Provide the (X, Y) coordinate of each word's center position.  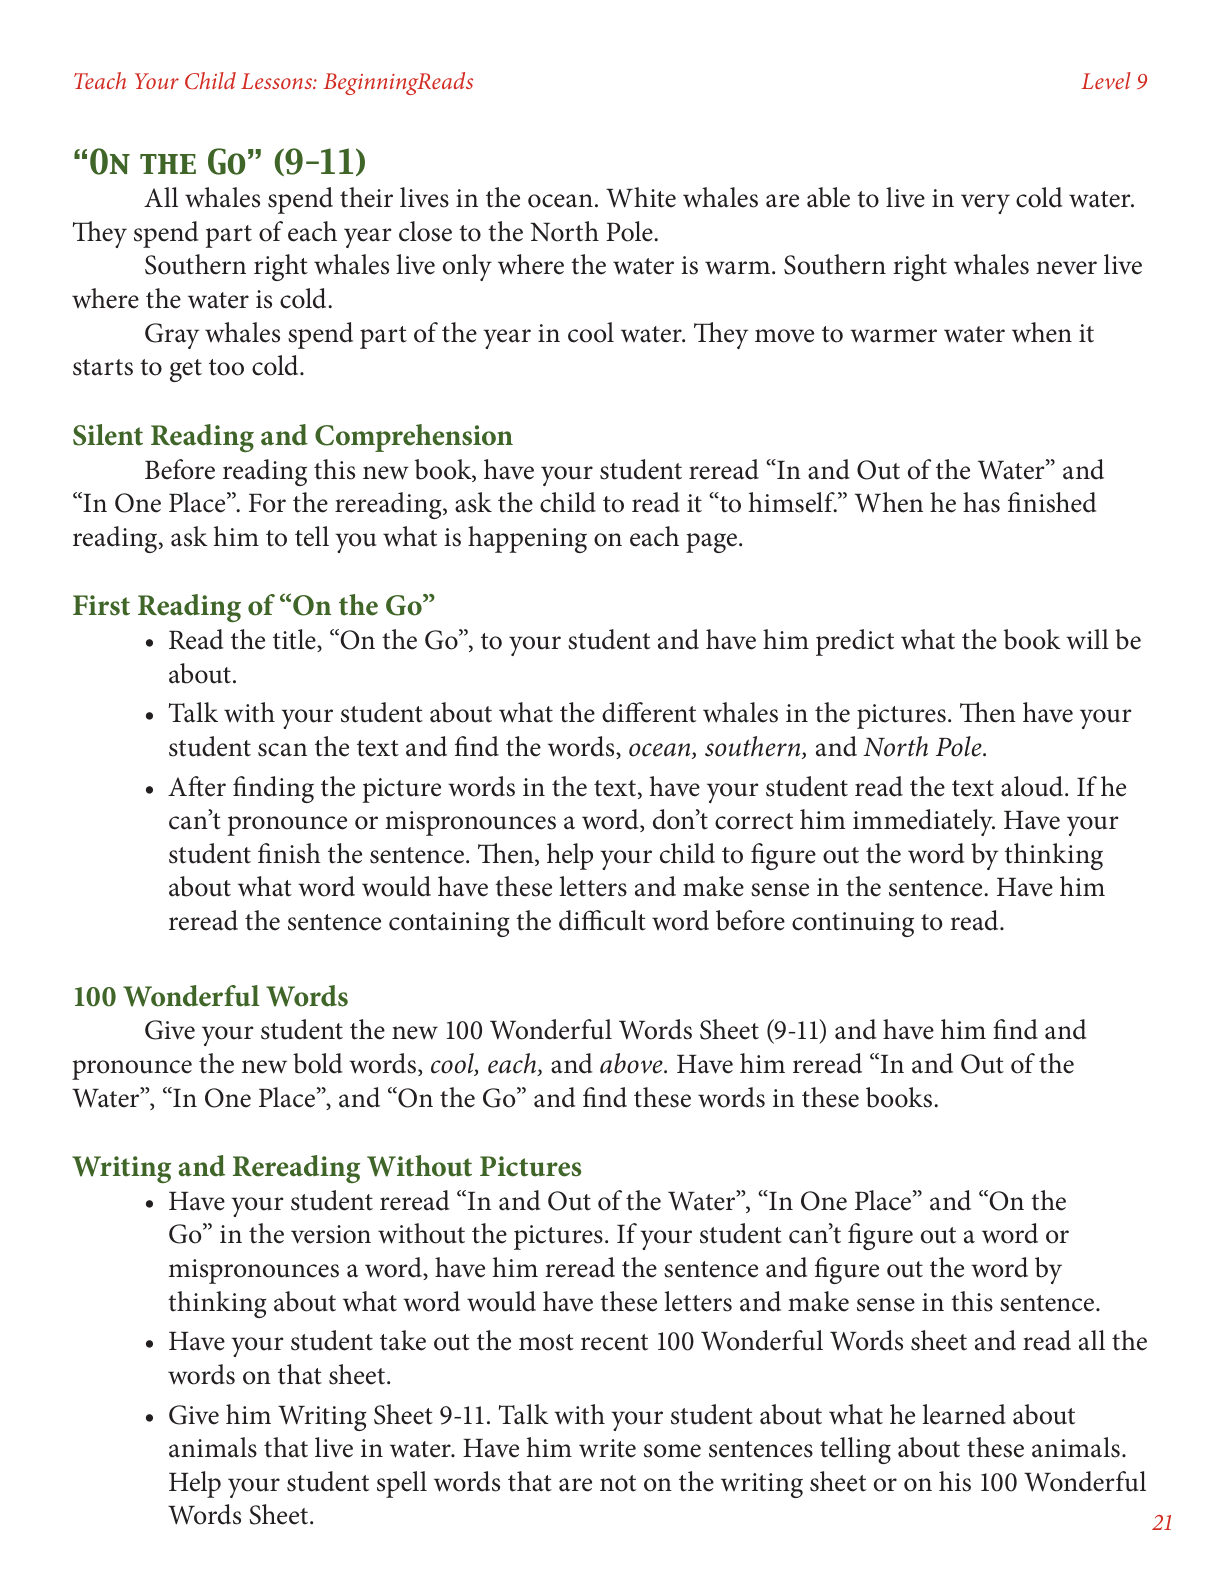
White (641, 197)
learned (964, 1414)
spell (402, 1484)
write (607, 1448)
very (985, 204)
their (366, 197)
